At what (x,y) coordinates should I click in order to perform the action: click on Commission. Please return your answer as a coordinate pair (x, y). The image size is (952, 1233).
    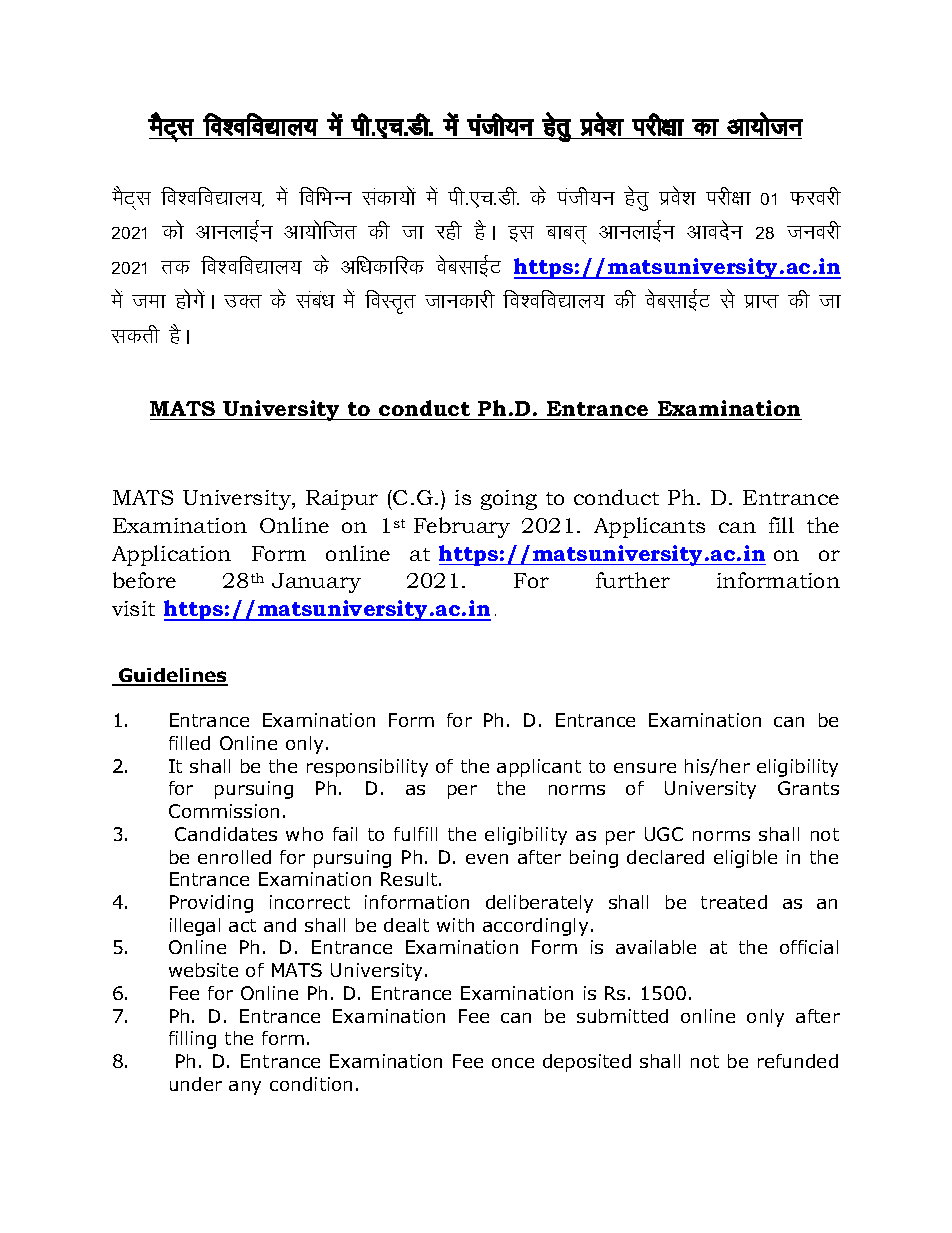
    Looking at the image, I should click on (224, 811).
